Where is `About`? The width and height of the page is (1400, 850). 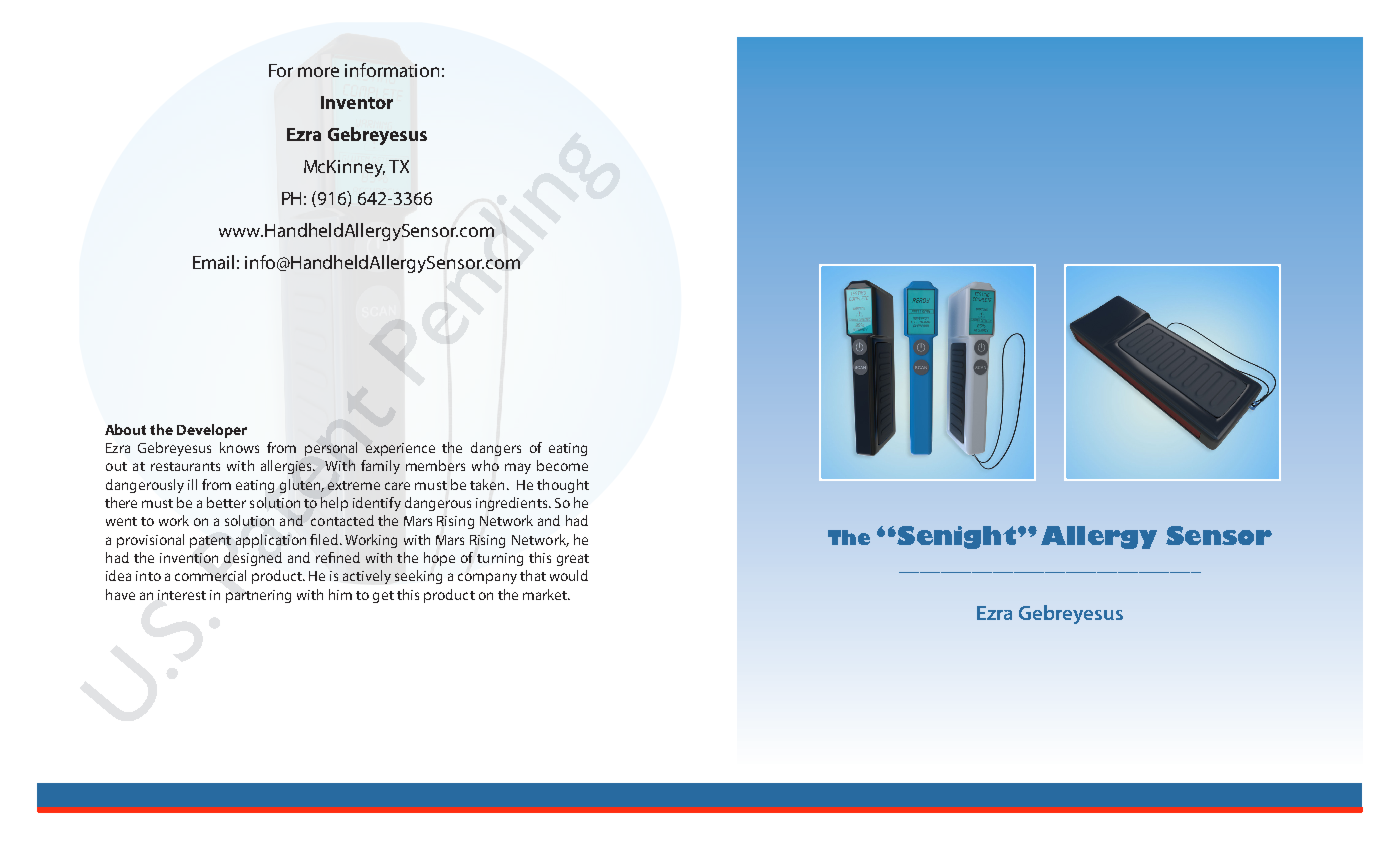 About is located at coordinates (125, 429).
